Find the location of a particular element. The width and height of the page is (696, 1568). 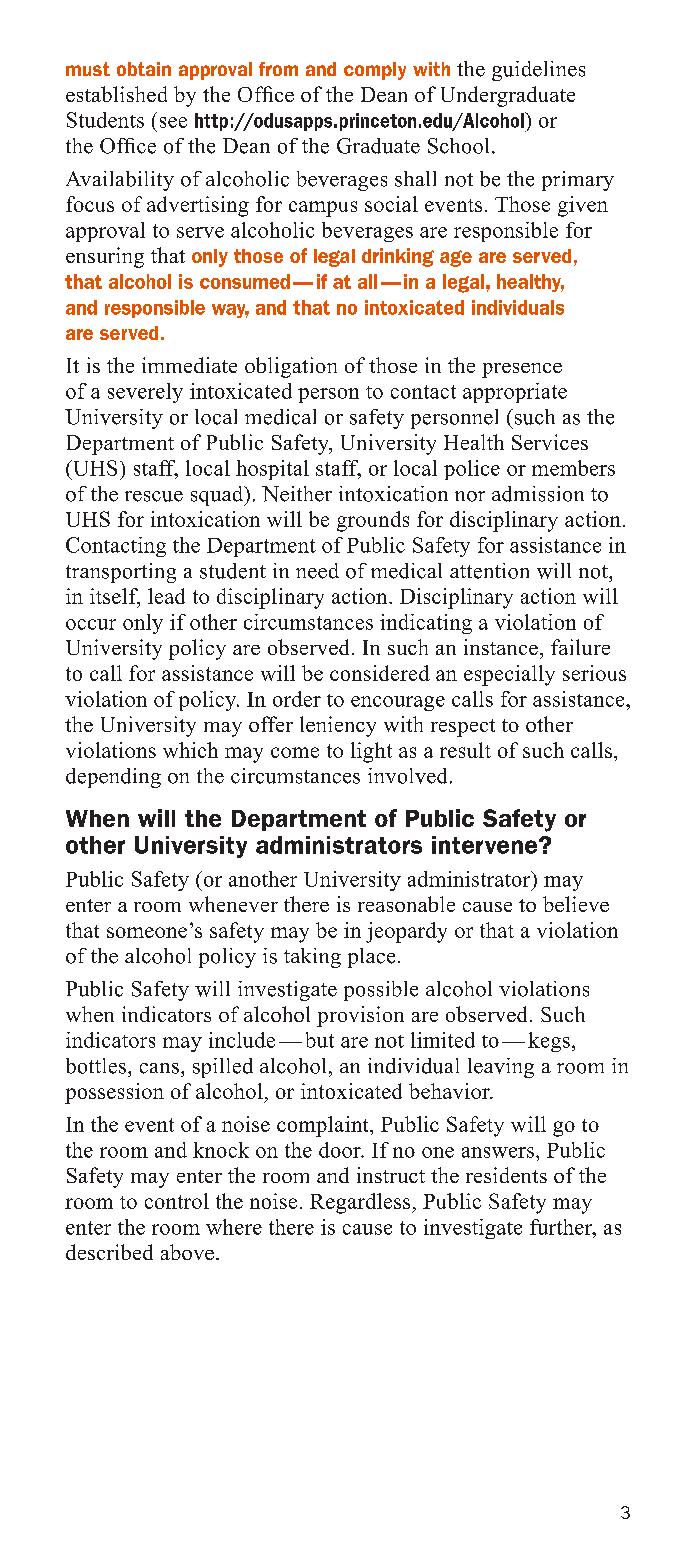

comply is located at coordinates (375, 71).
